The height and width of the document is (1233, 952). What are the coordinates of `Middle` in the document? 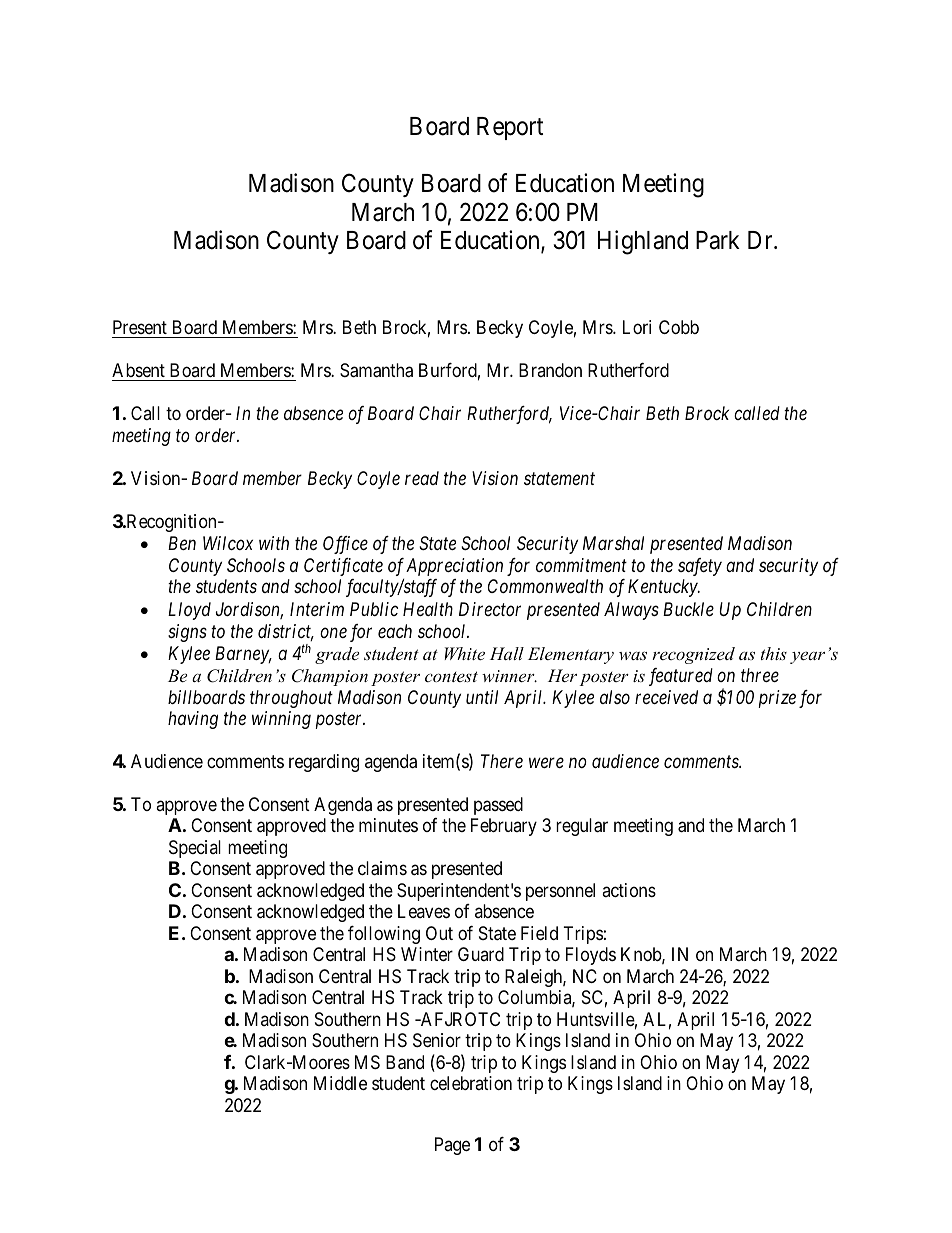 It's located at (340, 1083).
